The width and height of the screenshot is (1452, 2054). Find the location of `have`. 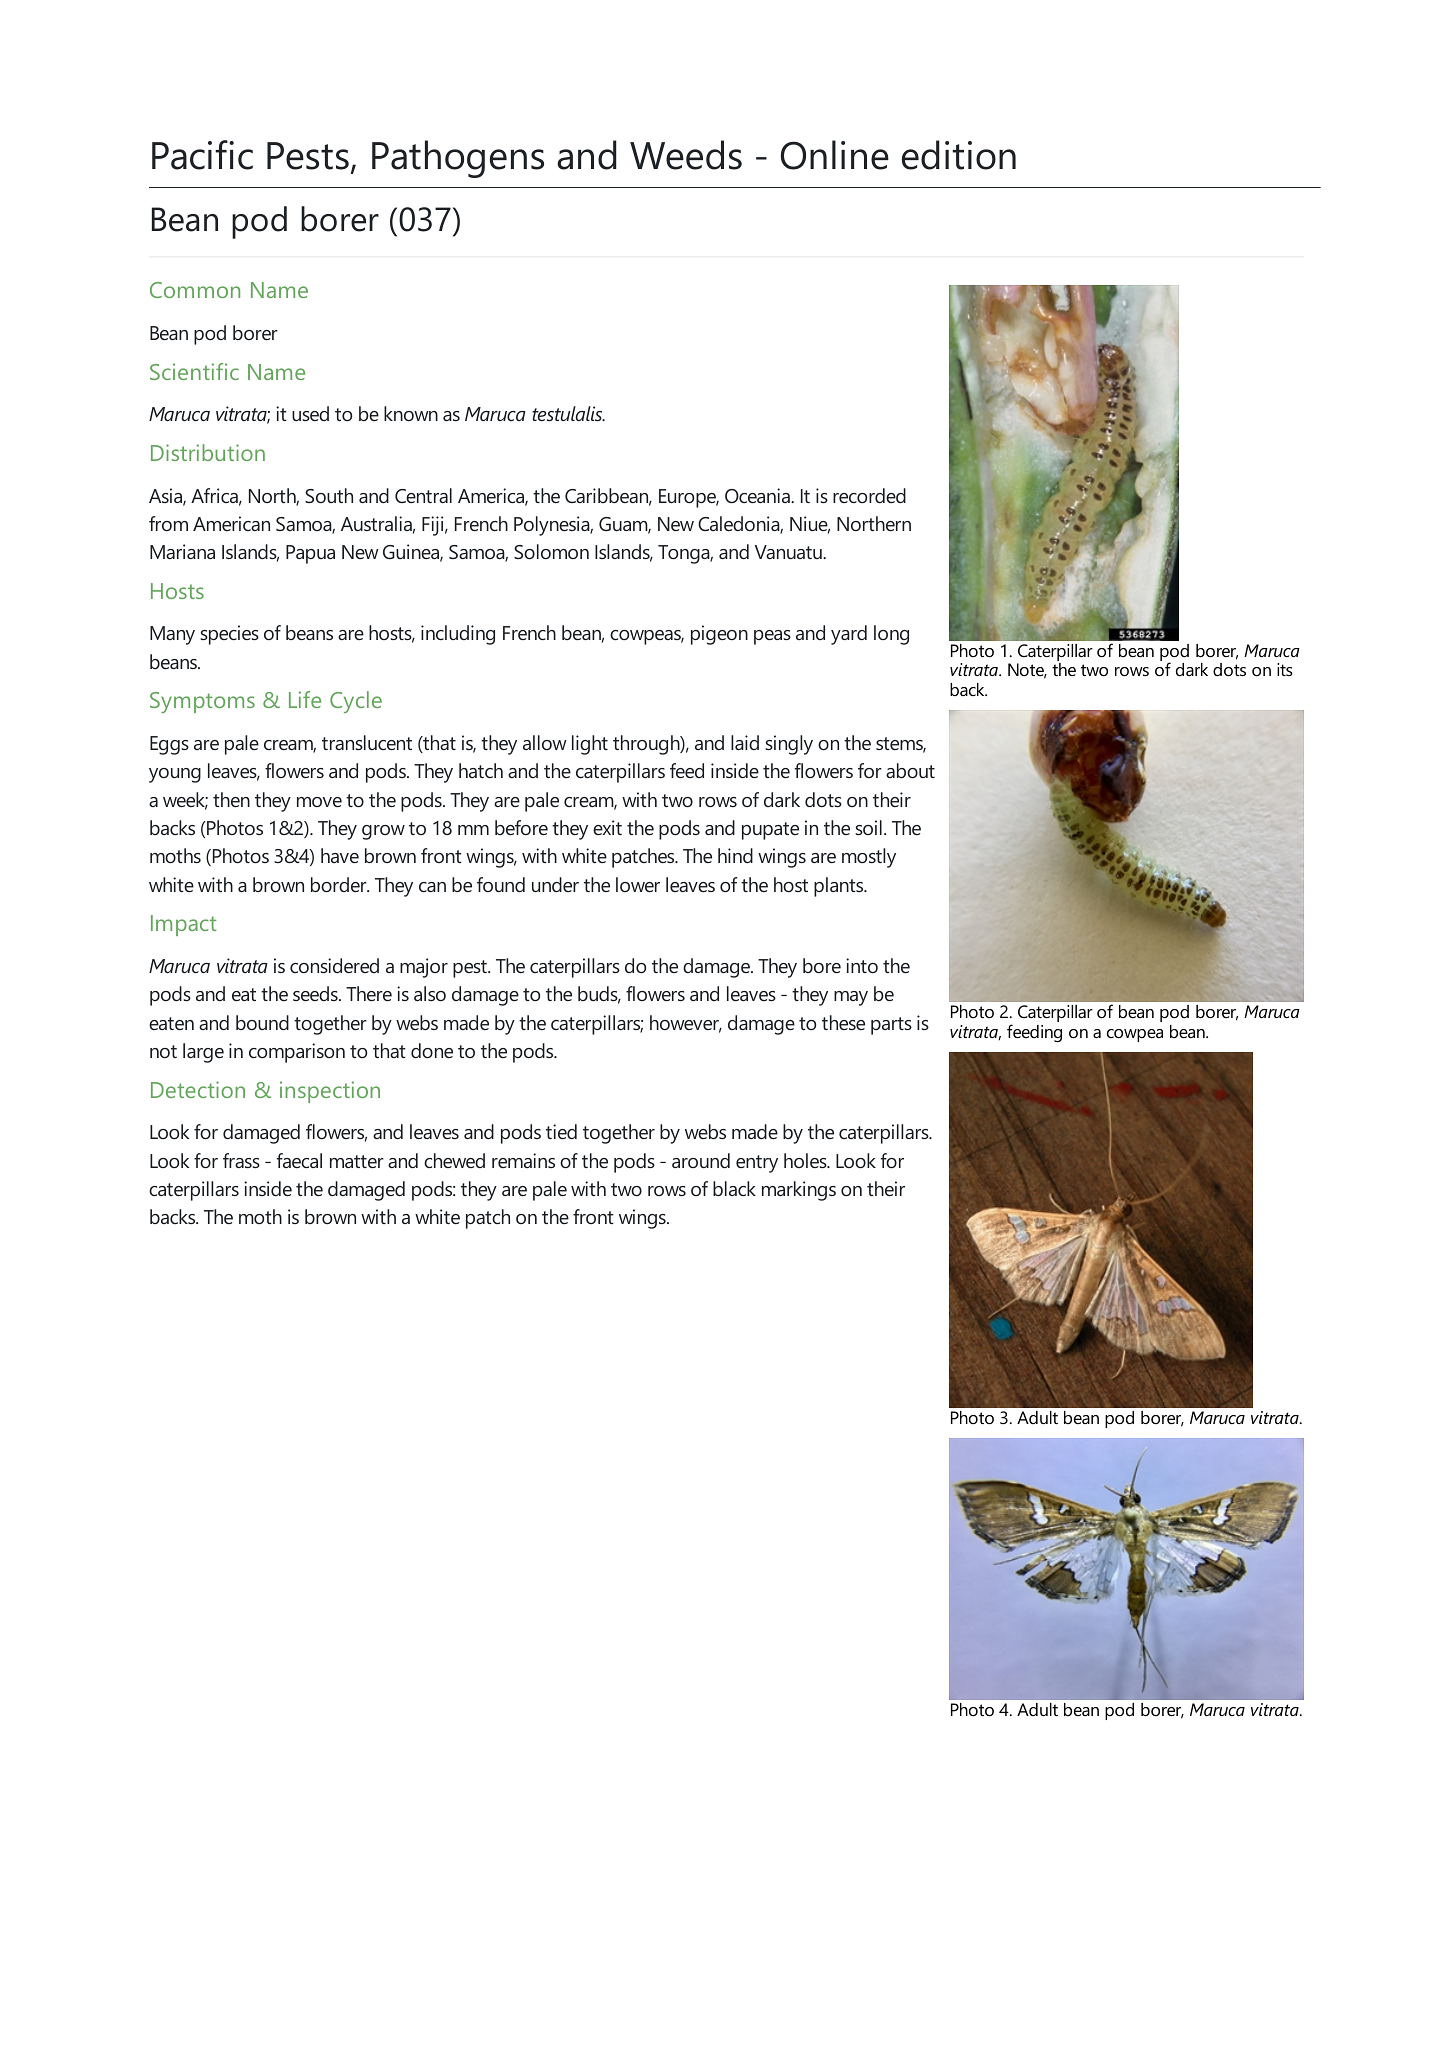

have is located at coordinates (340, 855).
